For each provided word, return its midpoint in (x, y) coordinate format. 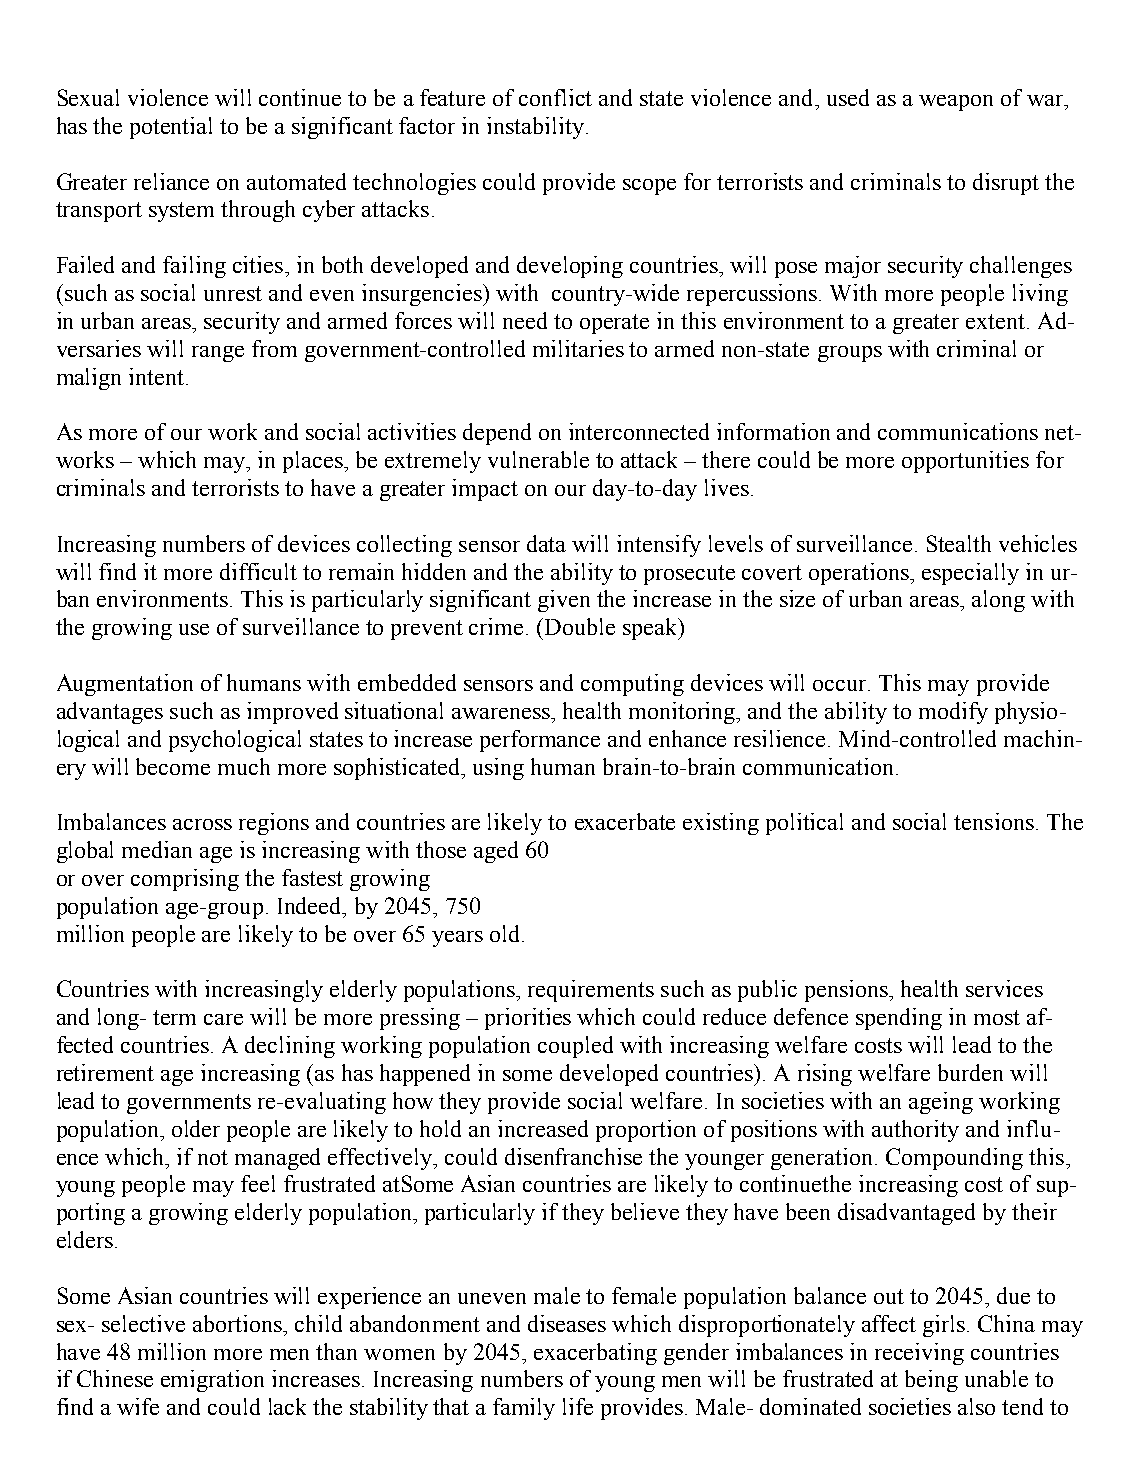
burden (970, 1072)
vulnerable (538, 459)
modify (953, 713)
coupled (575, 1047)
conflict (555, 97)
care (223, 1019)
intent (158, 376)
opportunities (965, 462)
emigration (212, 1381)
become (173, 766)
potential (171, 128)
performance (540, 741)
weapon (956, 103)
